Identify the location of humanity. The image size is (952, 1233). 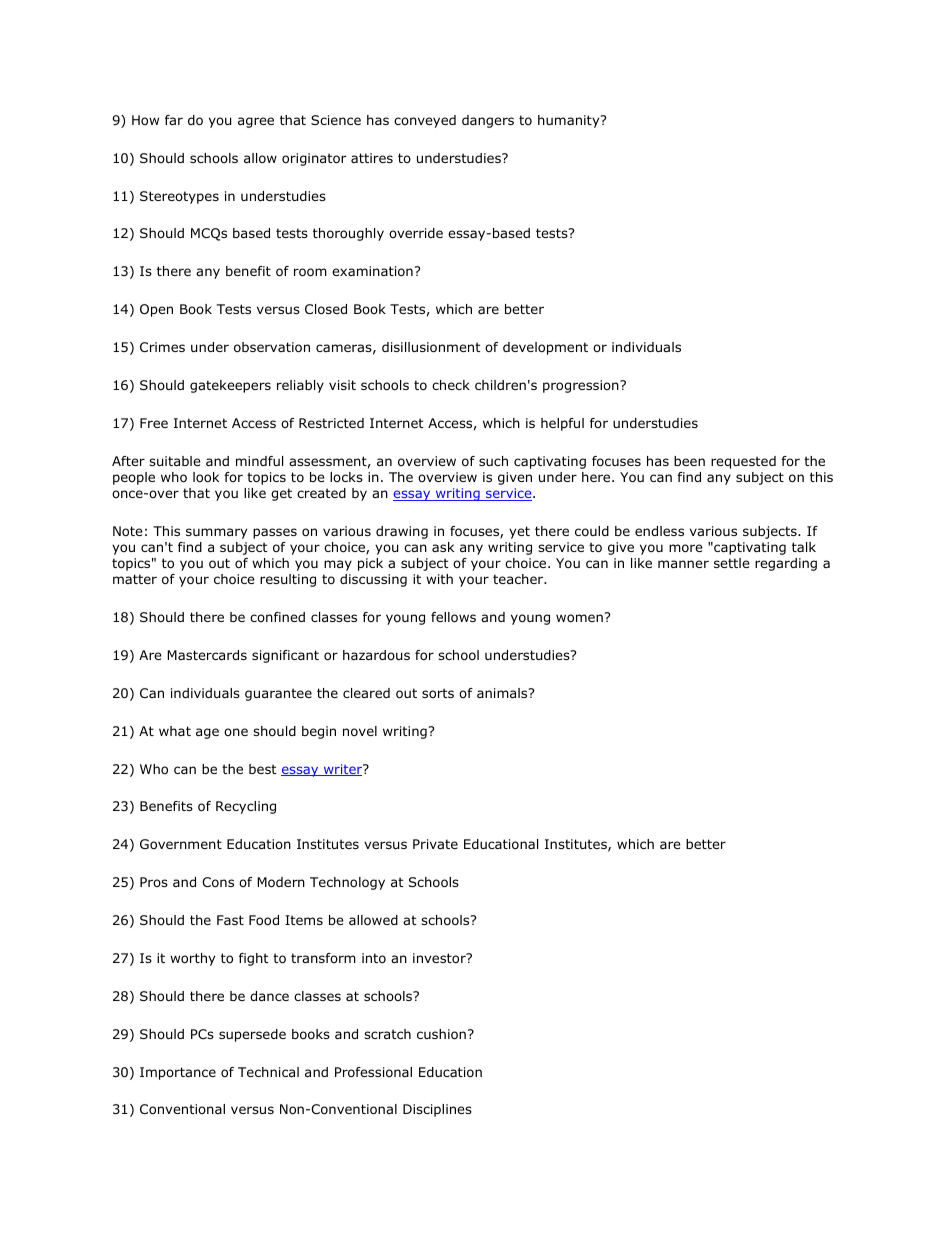
(570, 121).
